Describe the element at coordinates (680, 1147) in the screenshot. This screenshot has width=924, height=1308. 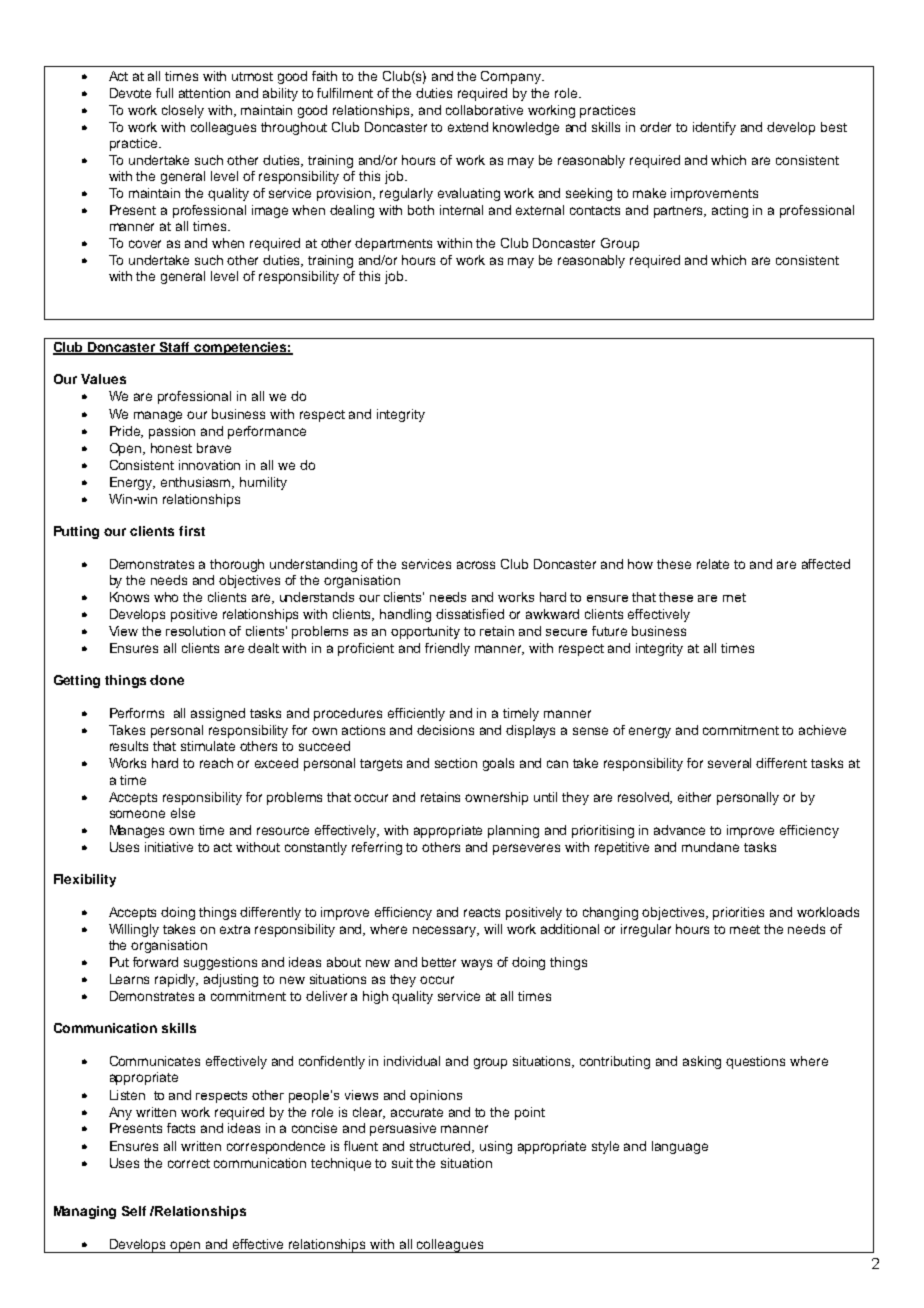
I see `language` at that location.
